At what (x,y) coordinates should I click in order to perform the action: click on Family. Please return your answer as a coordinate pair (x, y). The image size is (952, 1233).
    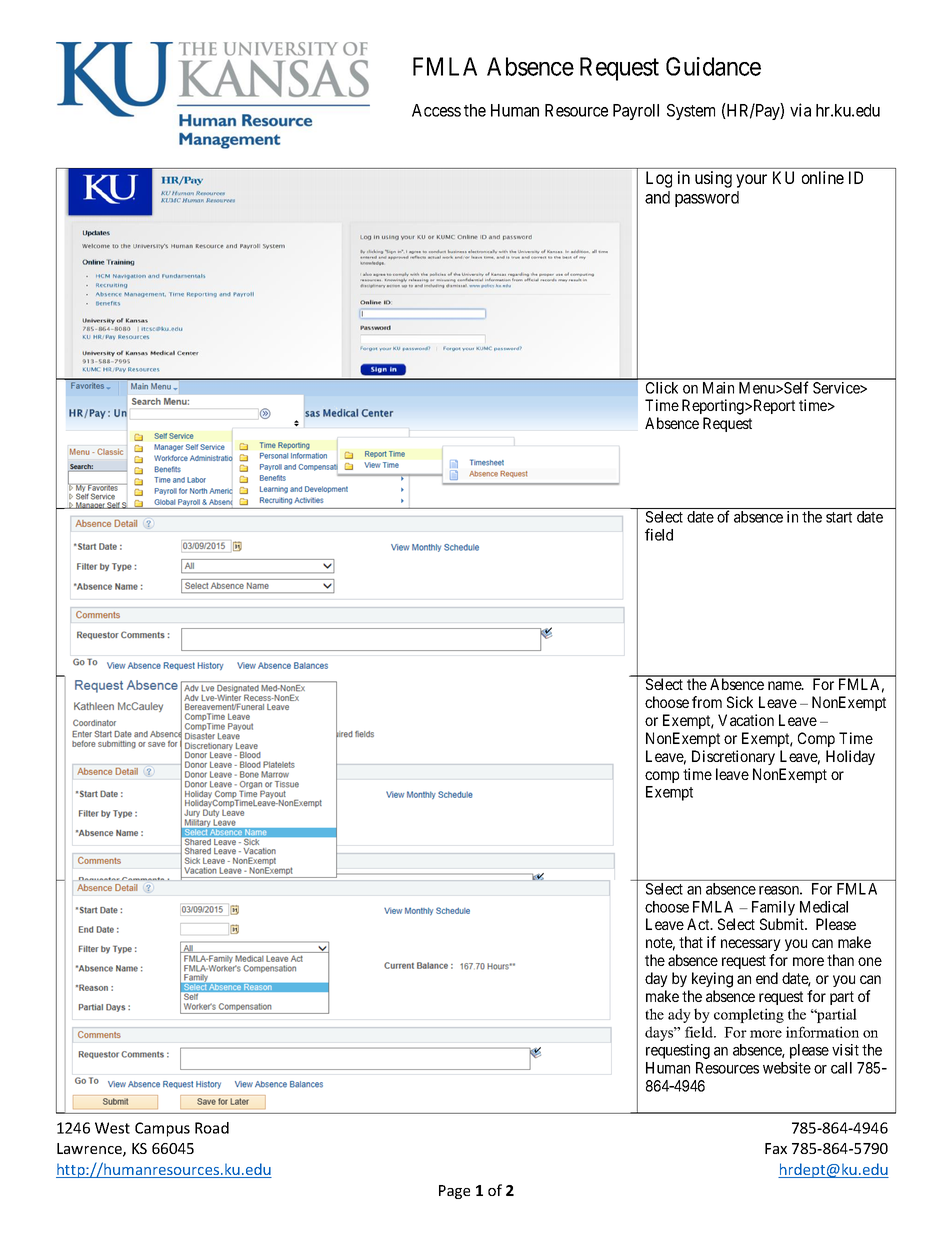
    Looking at the image, I should click on (773, 908).
